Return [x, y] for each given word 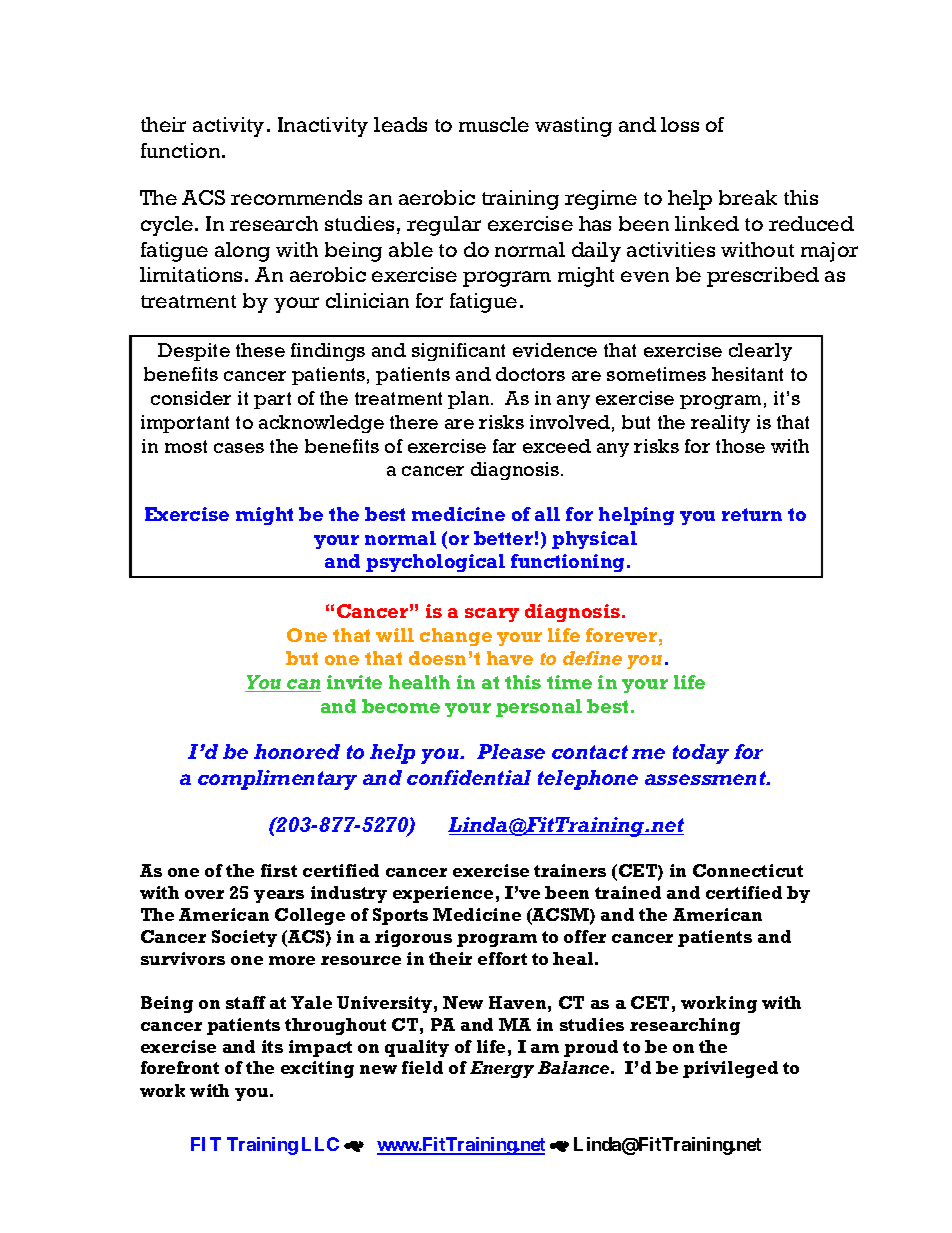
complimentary [277, 780]
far [504, 446]
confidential [469, 777]
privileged [730, 1069]
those [740, 446]
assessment [706, 778]
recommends [296, 197]
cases [239, 448]
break [748, 197]
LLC [320, 1144]
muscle [494, 124]
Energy [502, 1069]
